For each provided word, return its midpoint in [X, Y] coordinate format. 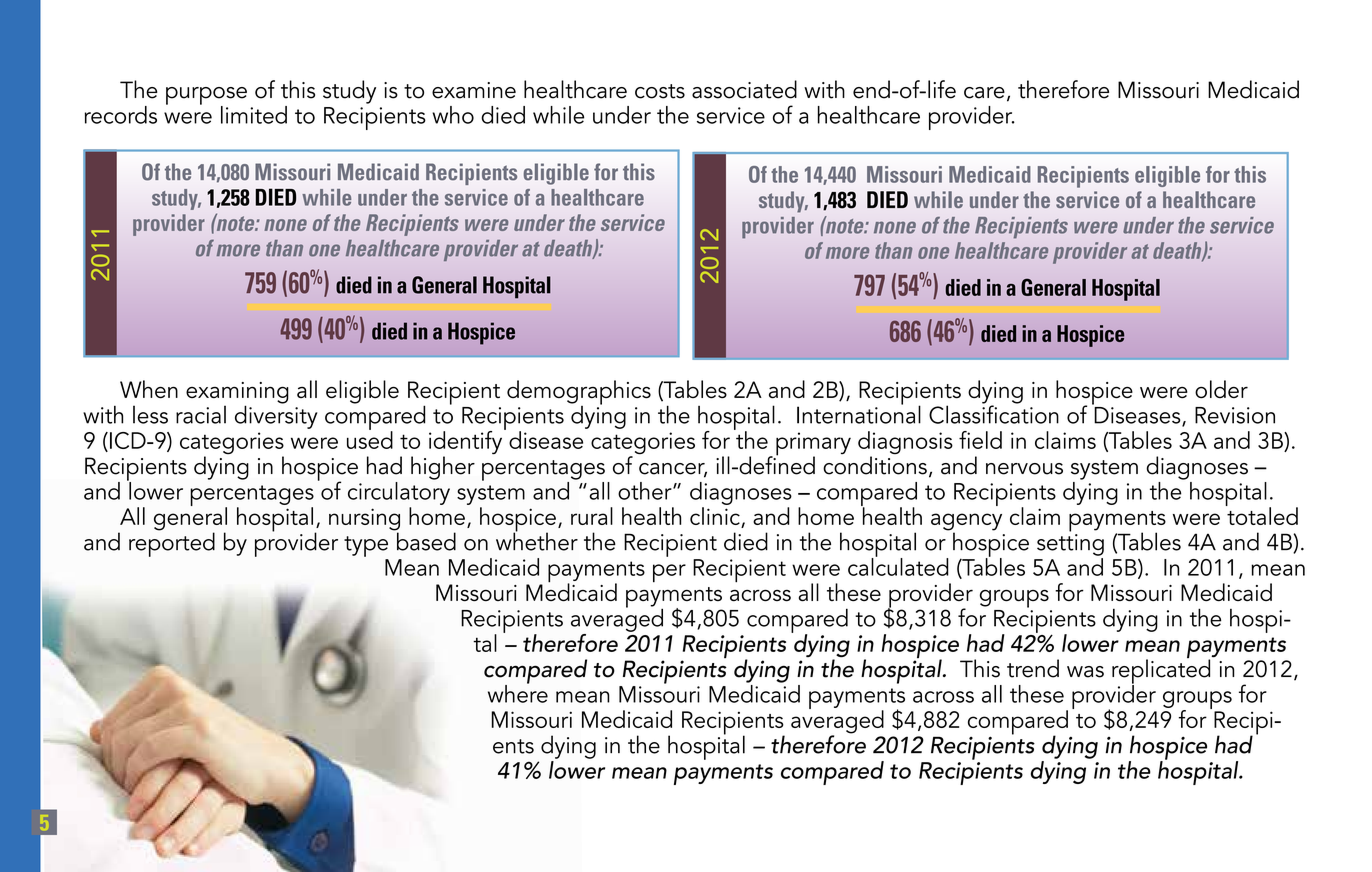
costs [660, 91]
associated [744, 89]
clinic [716, 517]
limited [254, 115]
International [859, 413]
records [121, 115]
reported [172, 543]
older [1221, 389]
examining [237, 394]
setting [1070, 545]
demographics [579, 393]
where [518, 692]
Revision [1235, 415]
